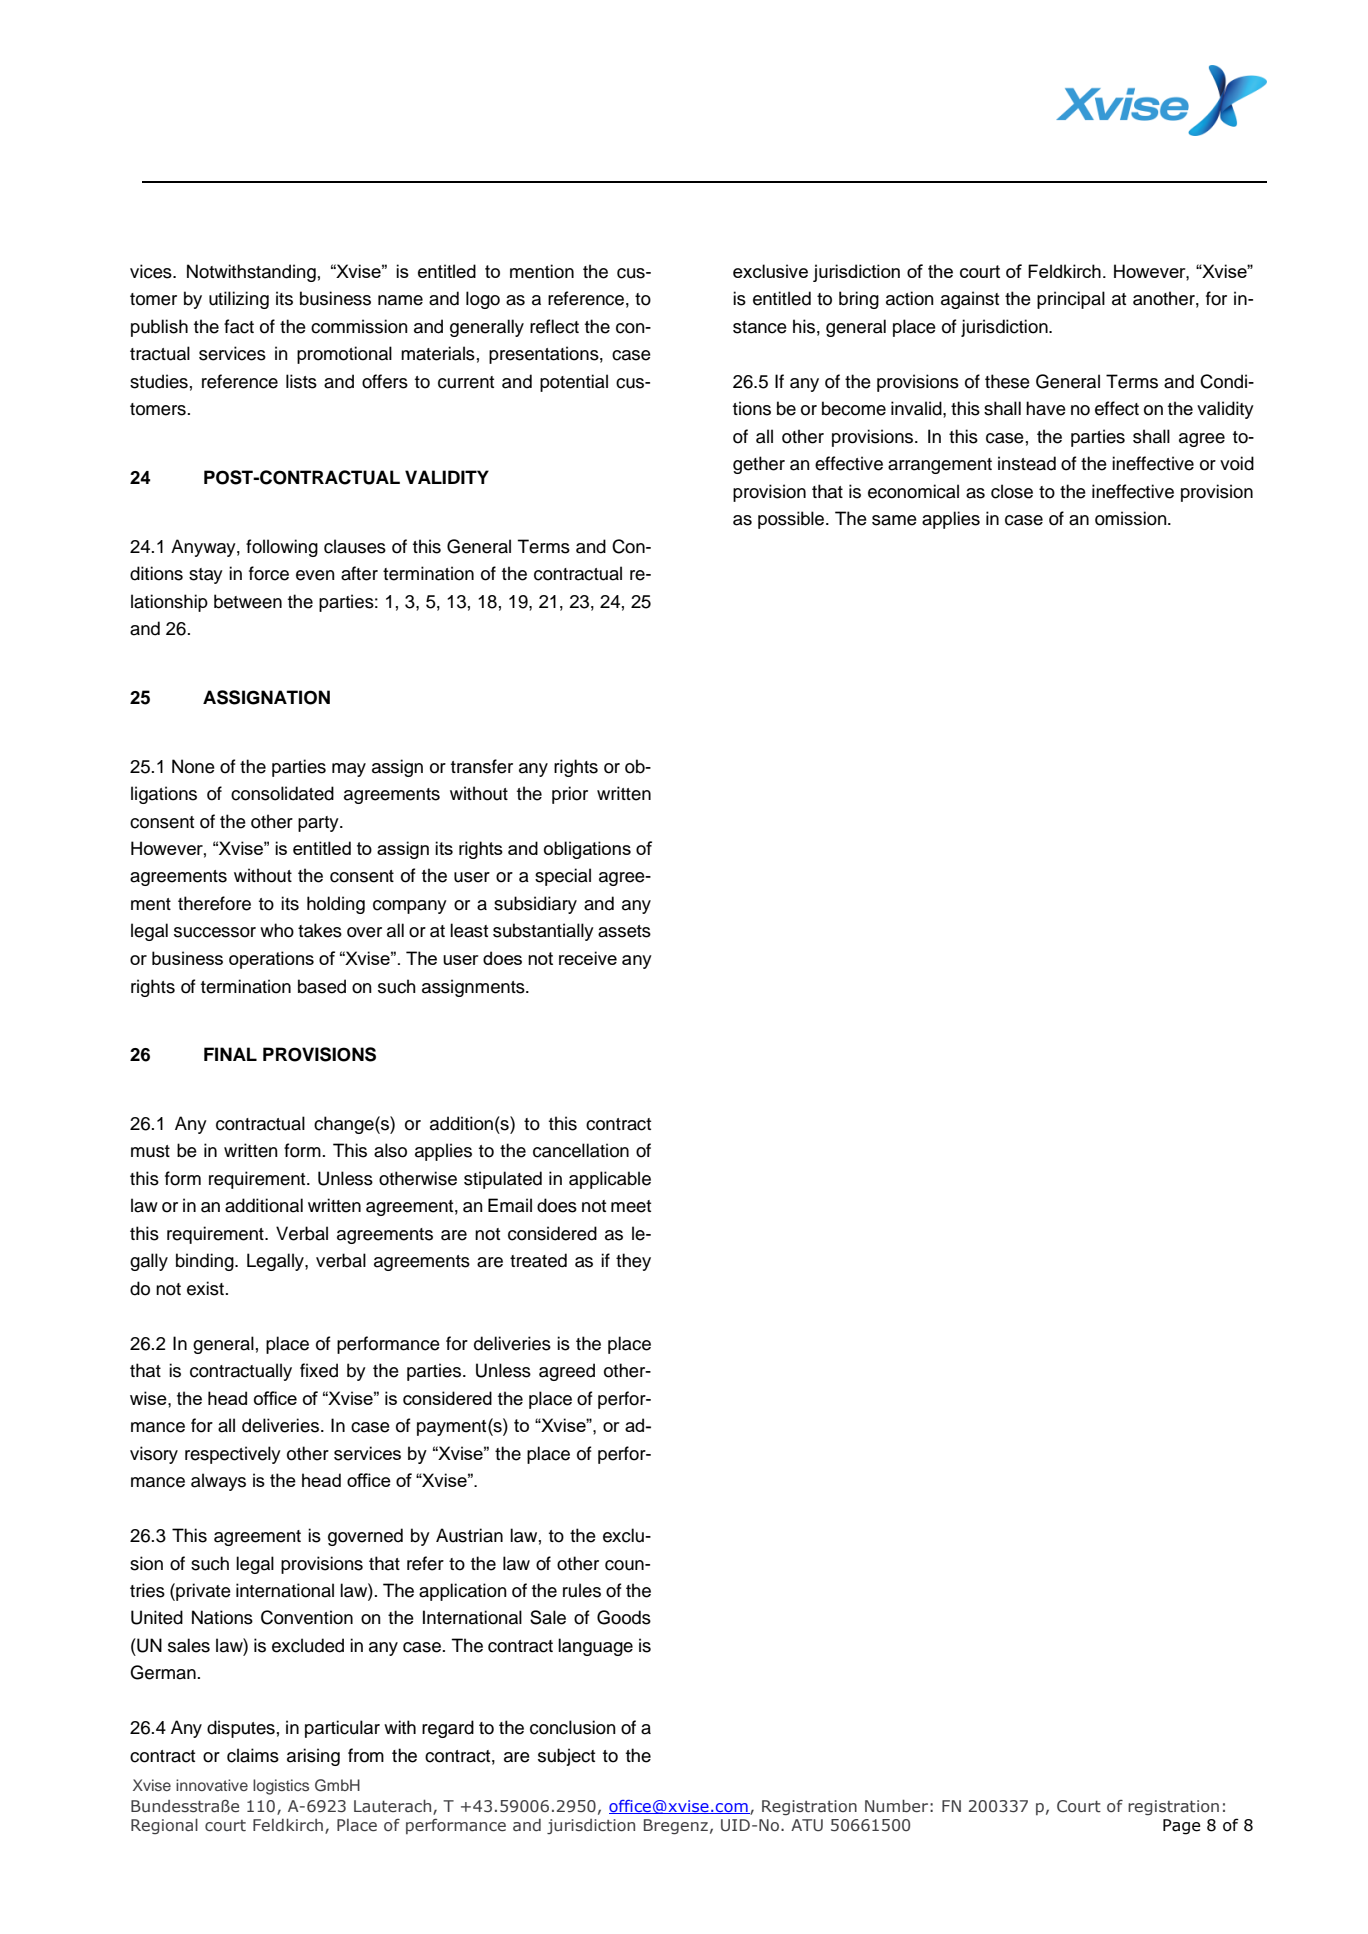 This page has height=1934, width=1368. I want to click on cancellation, so click(581, 1150).
